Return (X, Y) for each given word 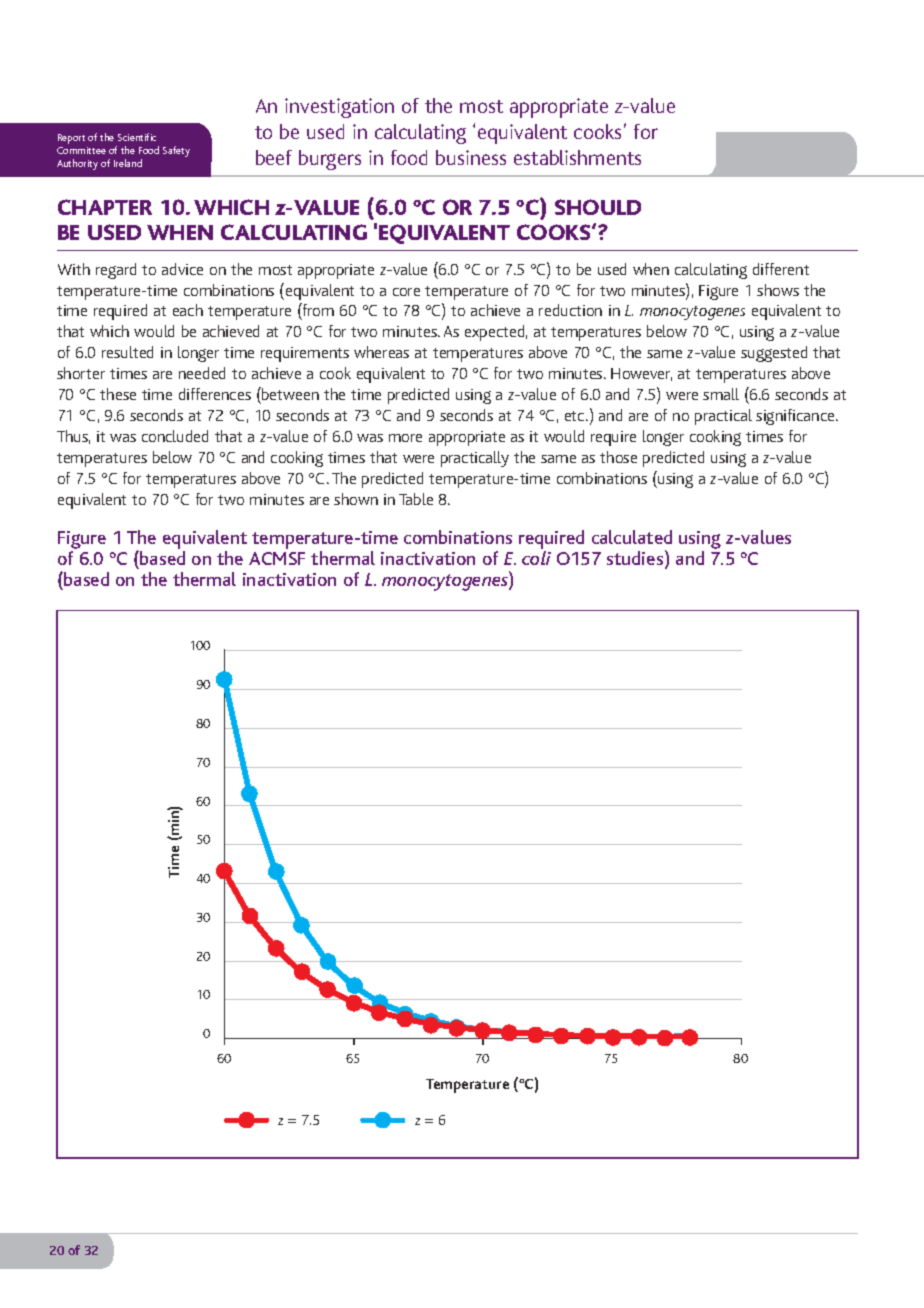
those (618, 457)
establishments (577, 157)
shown (356, 499)
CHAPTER (105, 207)
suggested (774, 354)
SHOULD (598, 207)
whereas (381, 352)
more (405, 438)
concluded (175, 436)
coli (536, 558)
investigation (339, 108)
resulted (127, 352)
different (781, 269)
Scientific (137, 137)
